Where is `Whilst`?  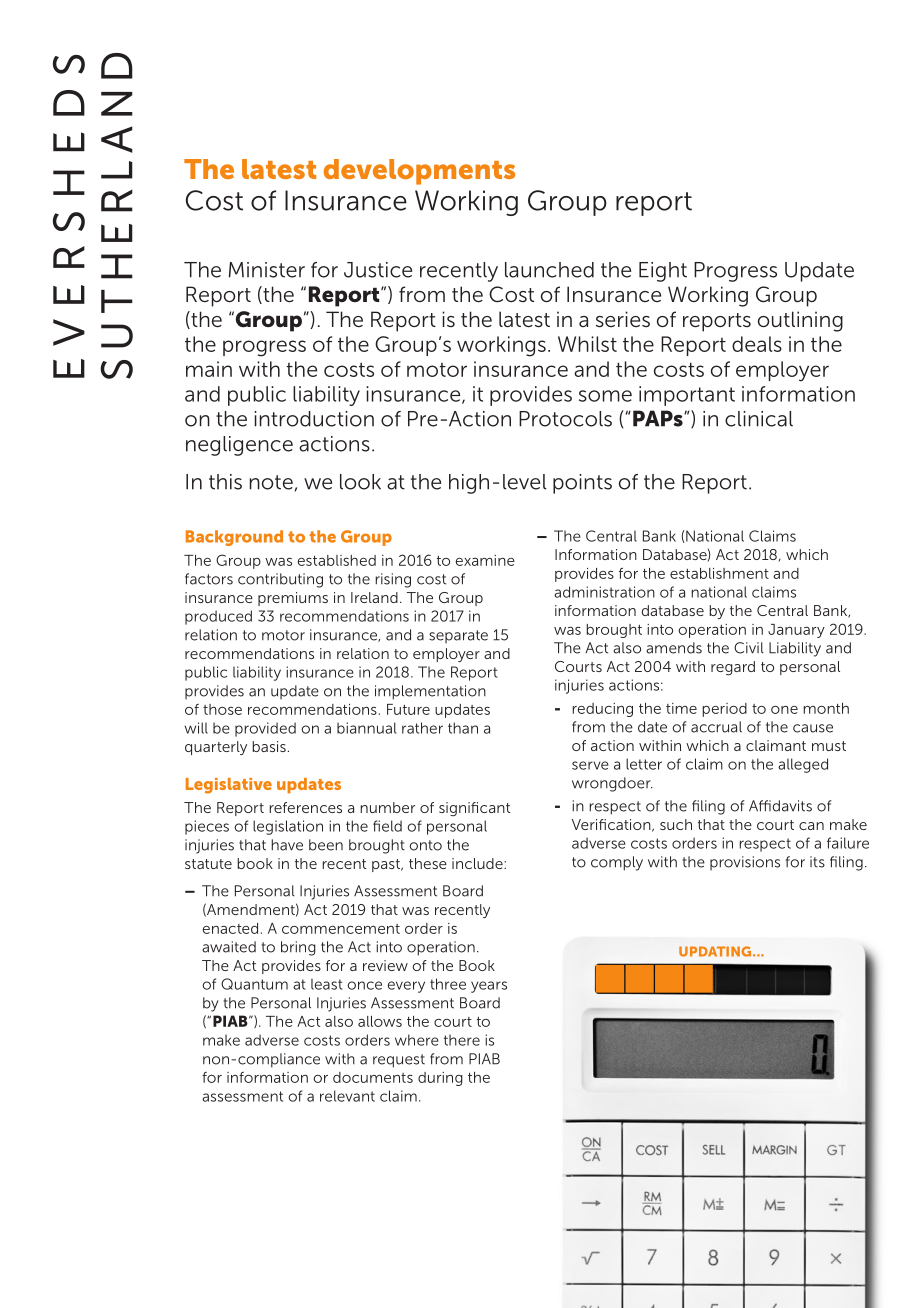
Whilst is located at coordinates (587, 344).
